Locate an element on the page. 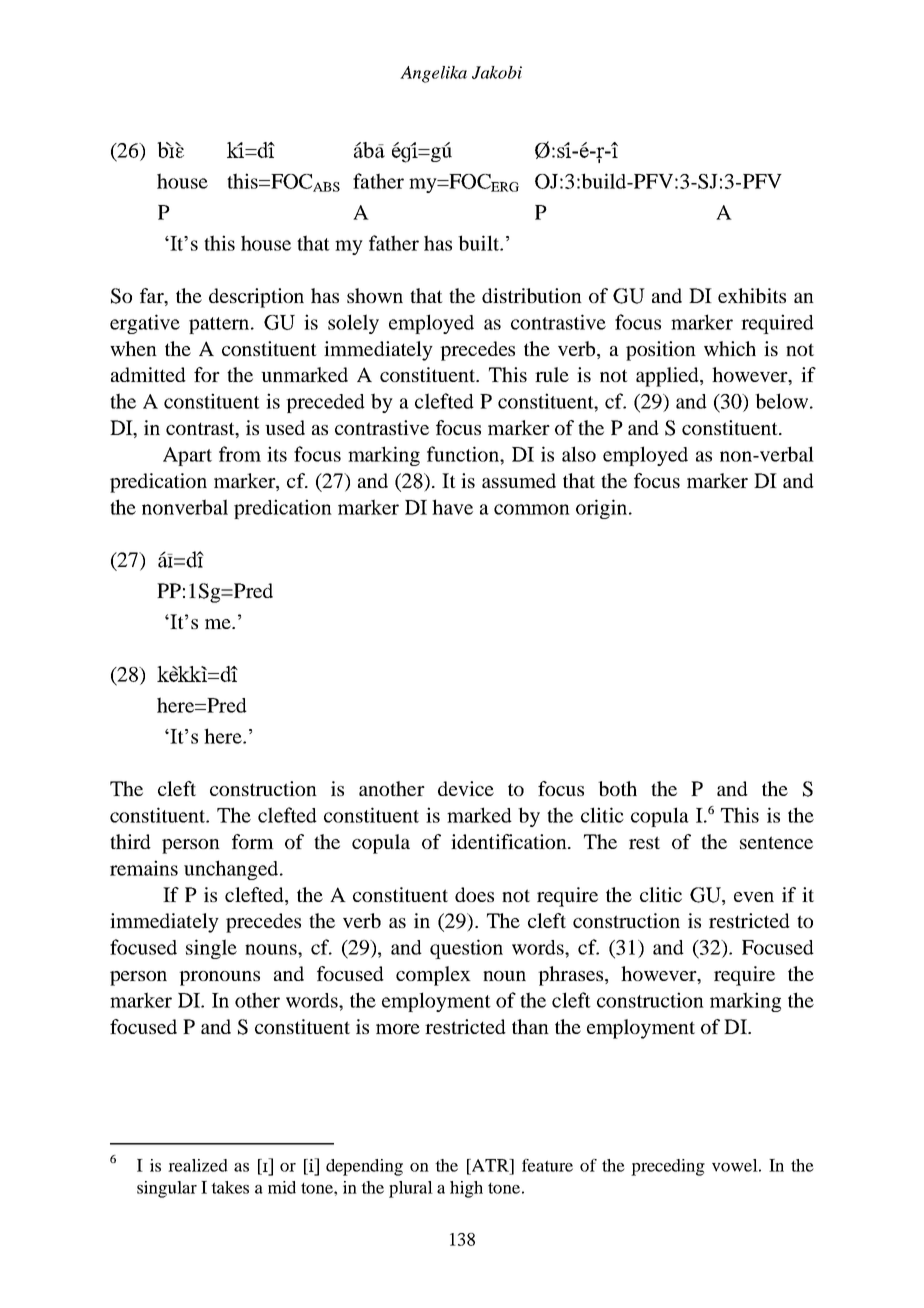 The image size is (924, 1308). origin is located at coordinates (603, 509).
